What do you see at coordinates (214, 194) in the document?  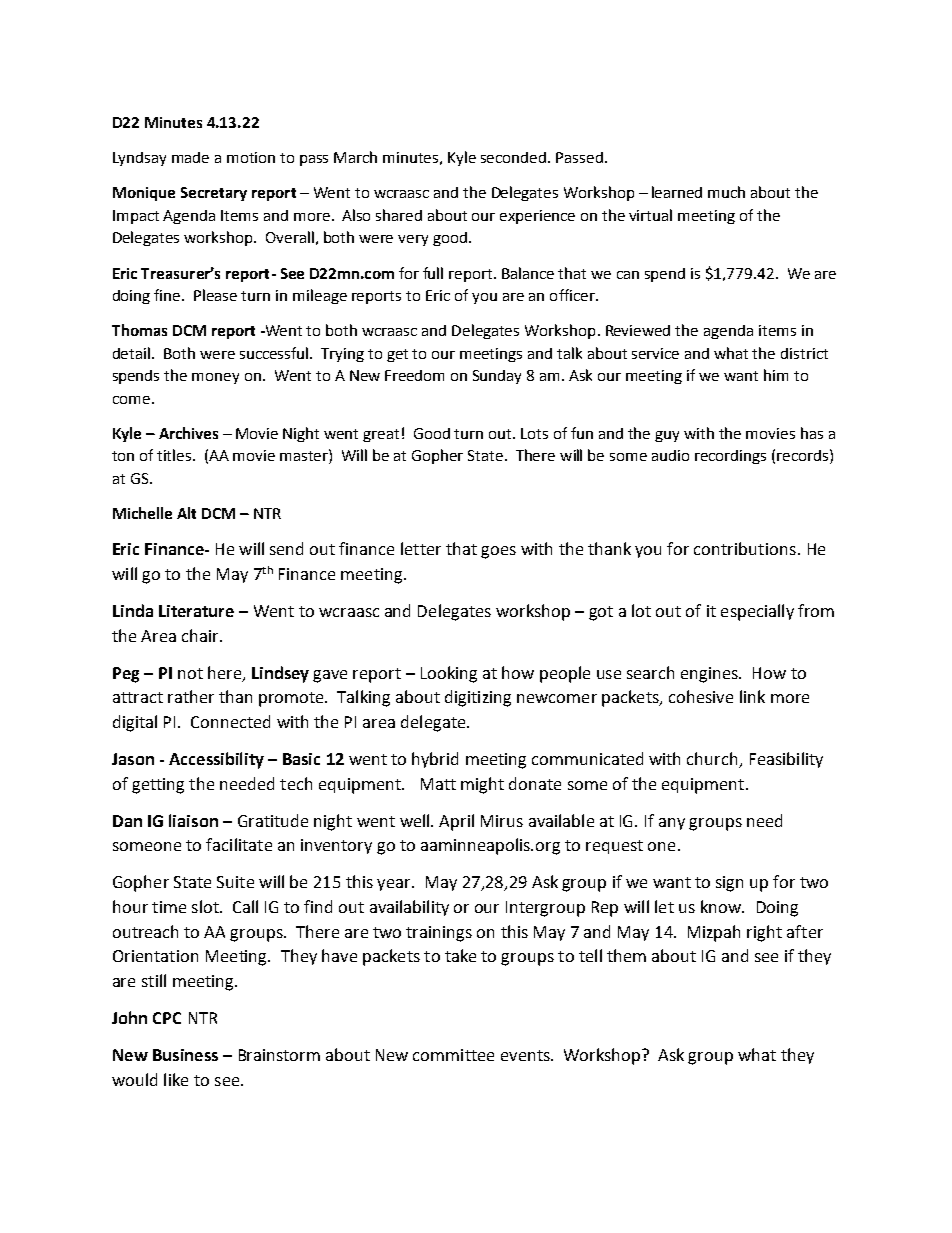 I see `Secretary` at bounding box center [214, 194].
